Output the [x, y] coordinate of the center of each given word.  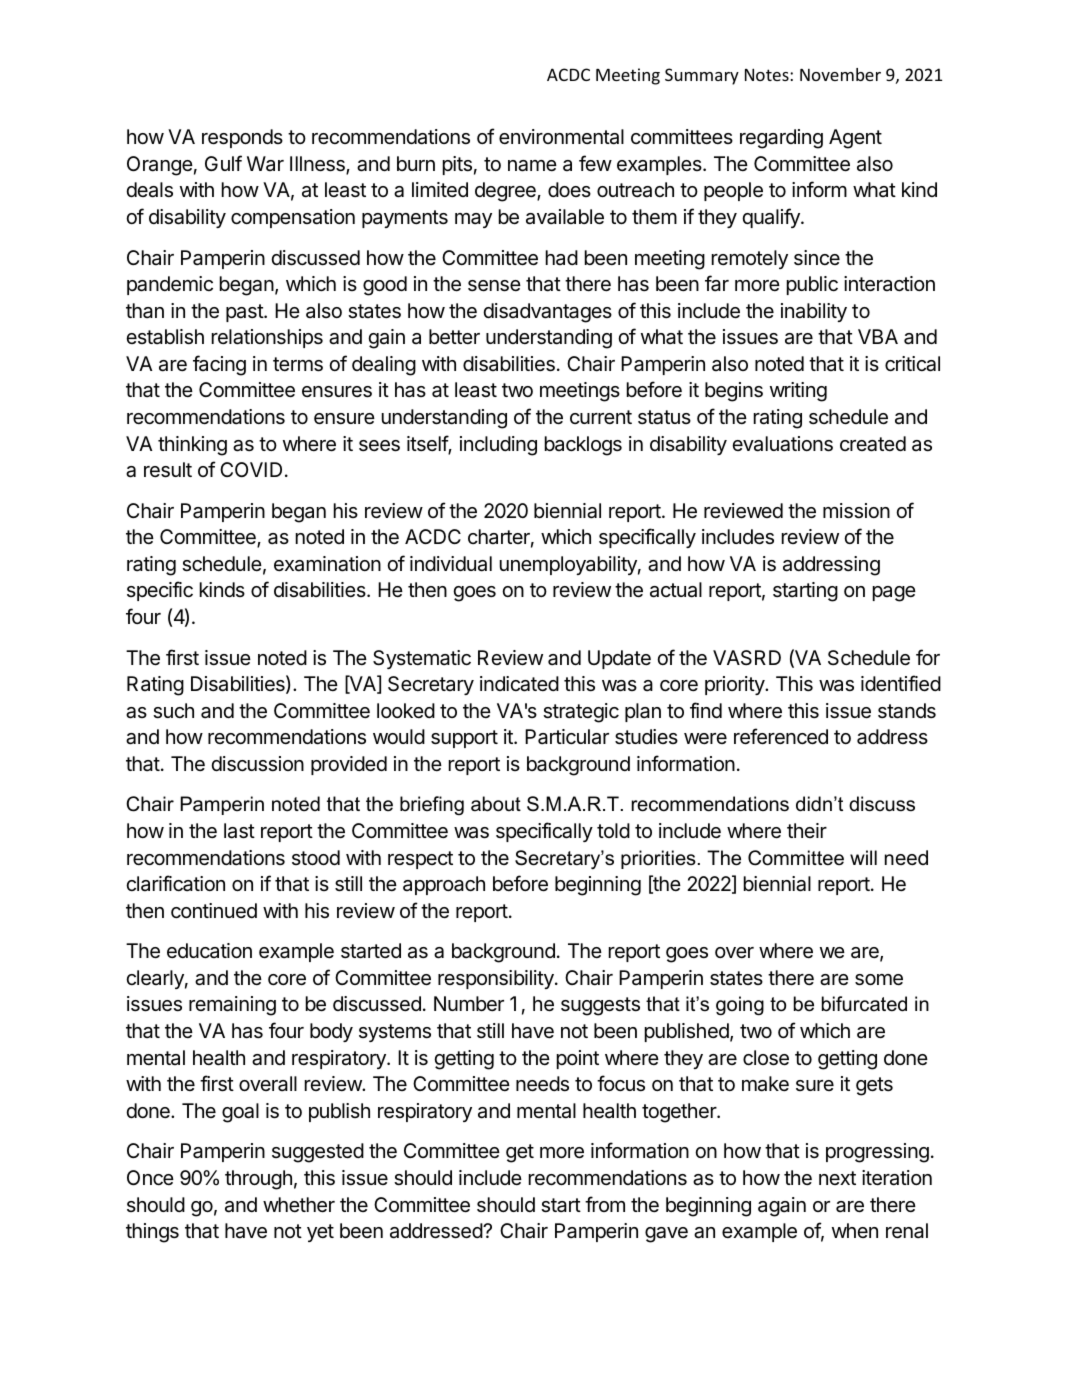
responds [242, 138]
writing [798, 392]
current [601, 417]
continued [214, 911]
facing [219, 365]
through [258, 1180]
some [879, 980]
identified [901, 683]
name [532, 166]
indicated [519, 684]
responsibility [497, 979]
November [840, 74]
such [173, 711]
